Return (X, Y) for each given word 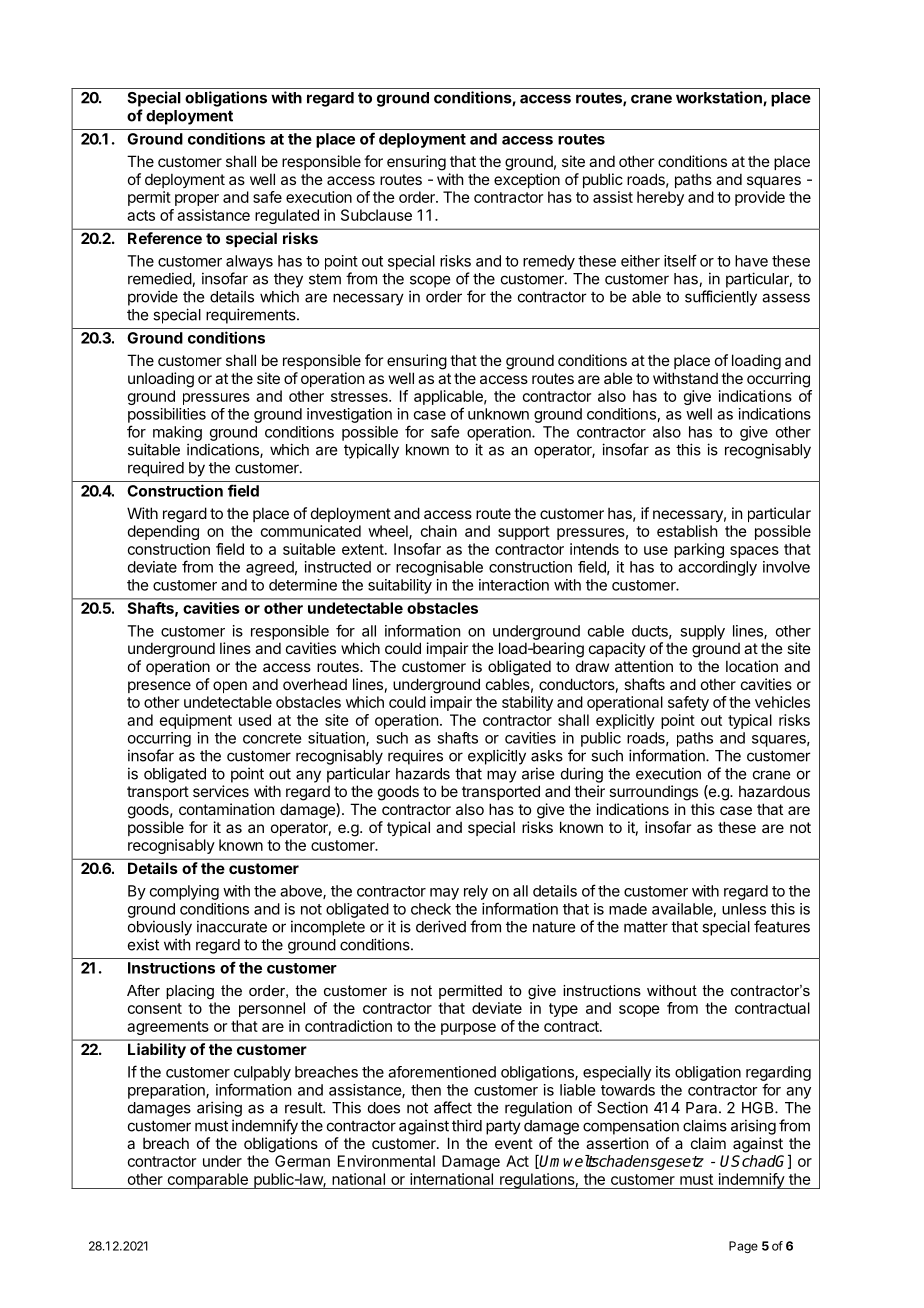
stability (527, 703)
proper (197, 200)
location (752, 666)
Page (743, 1247)
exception (527, 180)
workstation (720, 98)
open (230, 687)
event (514, 1143)
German (302, 1161)
